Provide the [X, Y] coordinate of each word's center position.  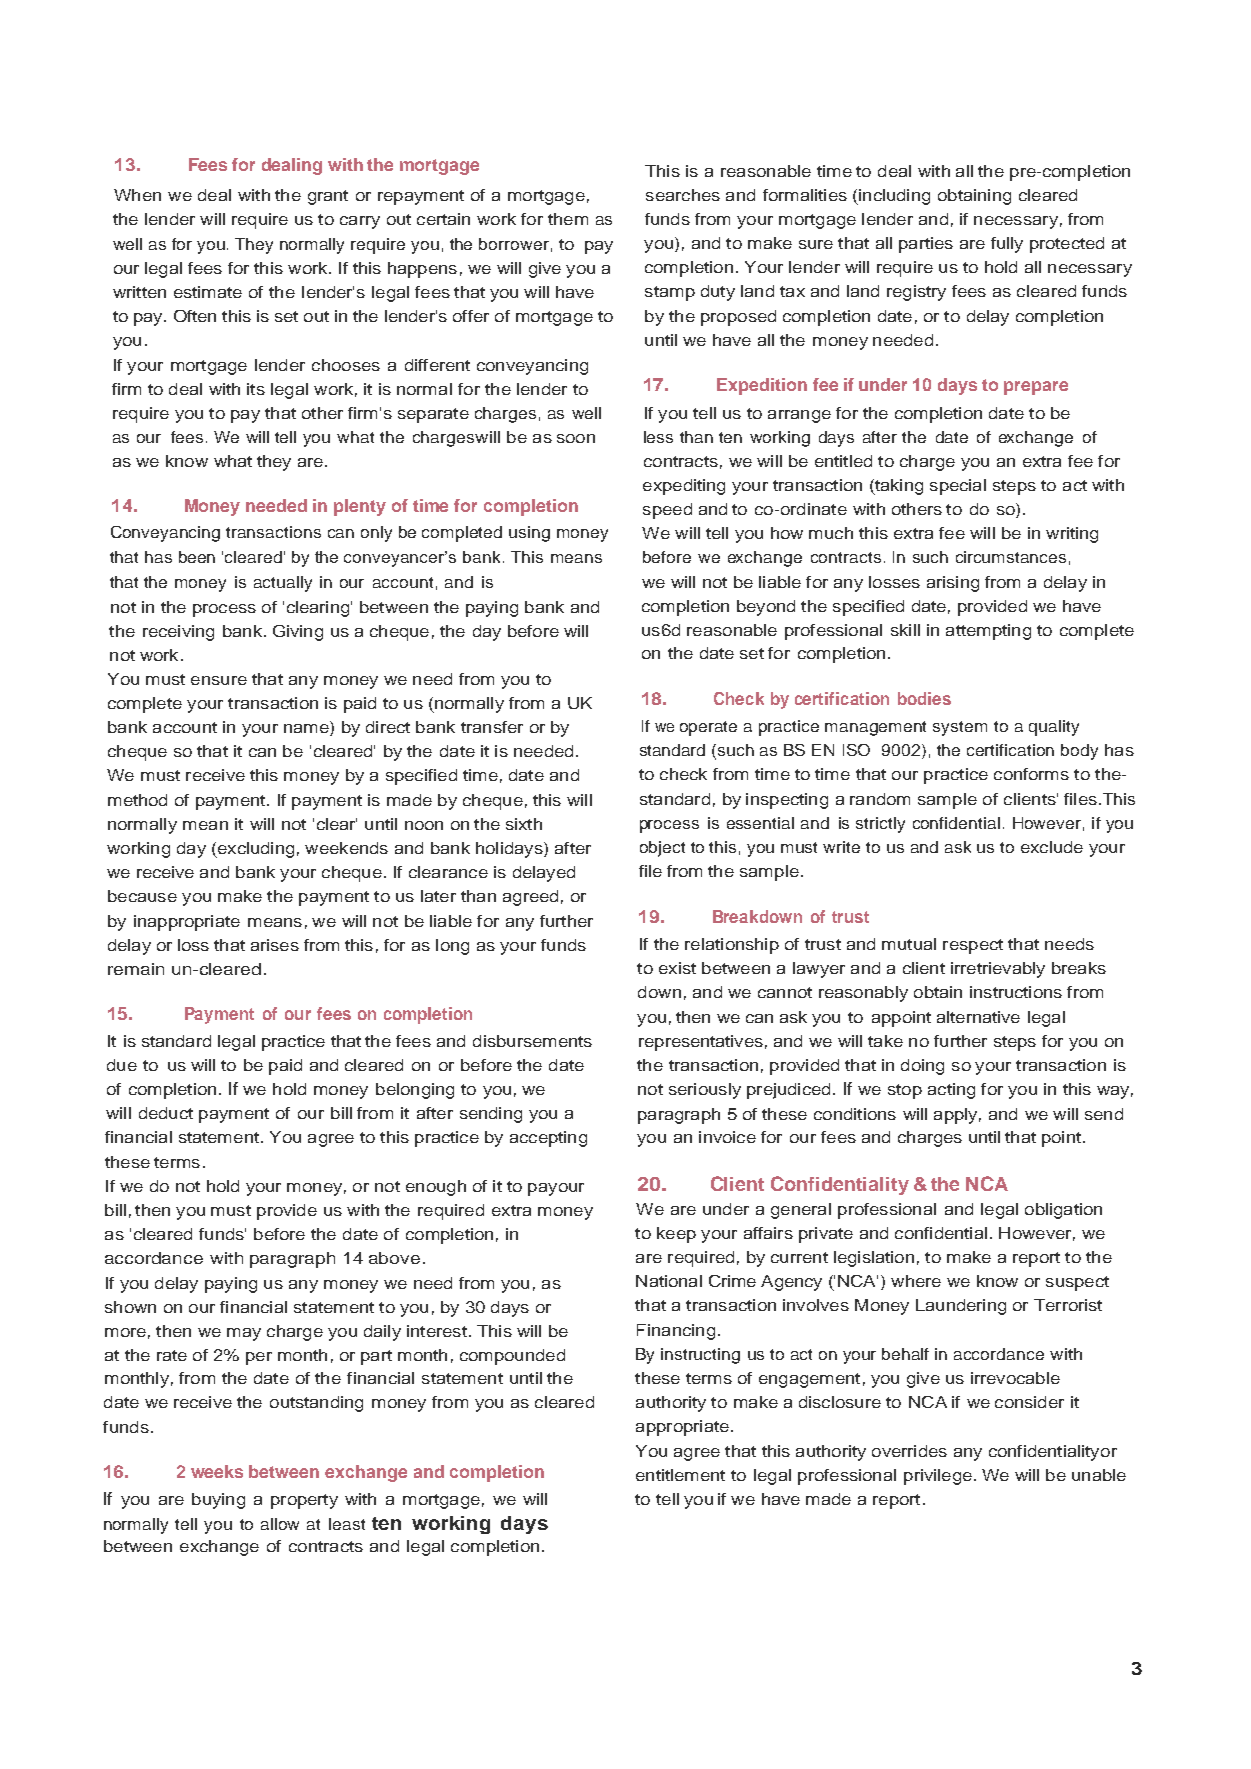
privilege [938, 1477]
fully [1007, 245]
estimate [208, 292]
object [662, 849]
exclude [1052, 847]
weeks [217, 1471]
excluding [254, 850]
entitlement [680, 1475]
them [568, 219]
